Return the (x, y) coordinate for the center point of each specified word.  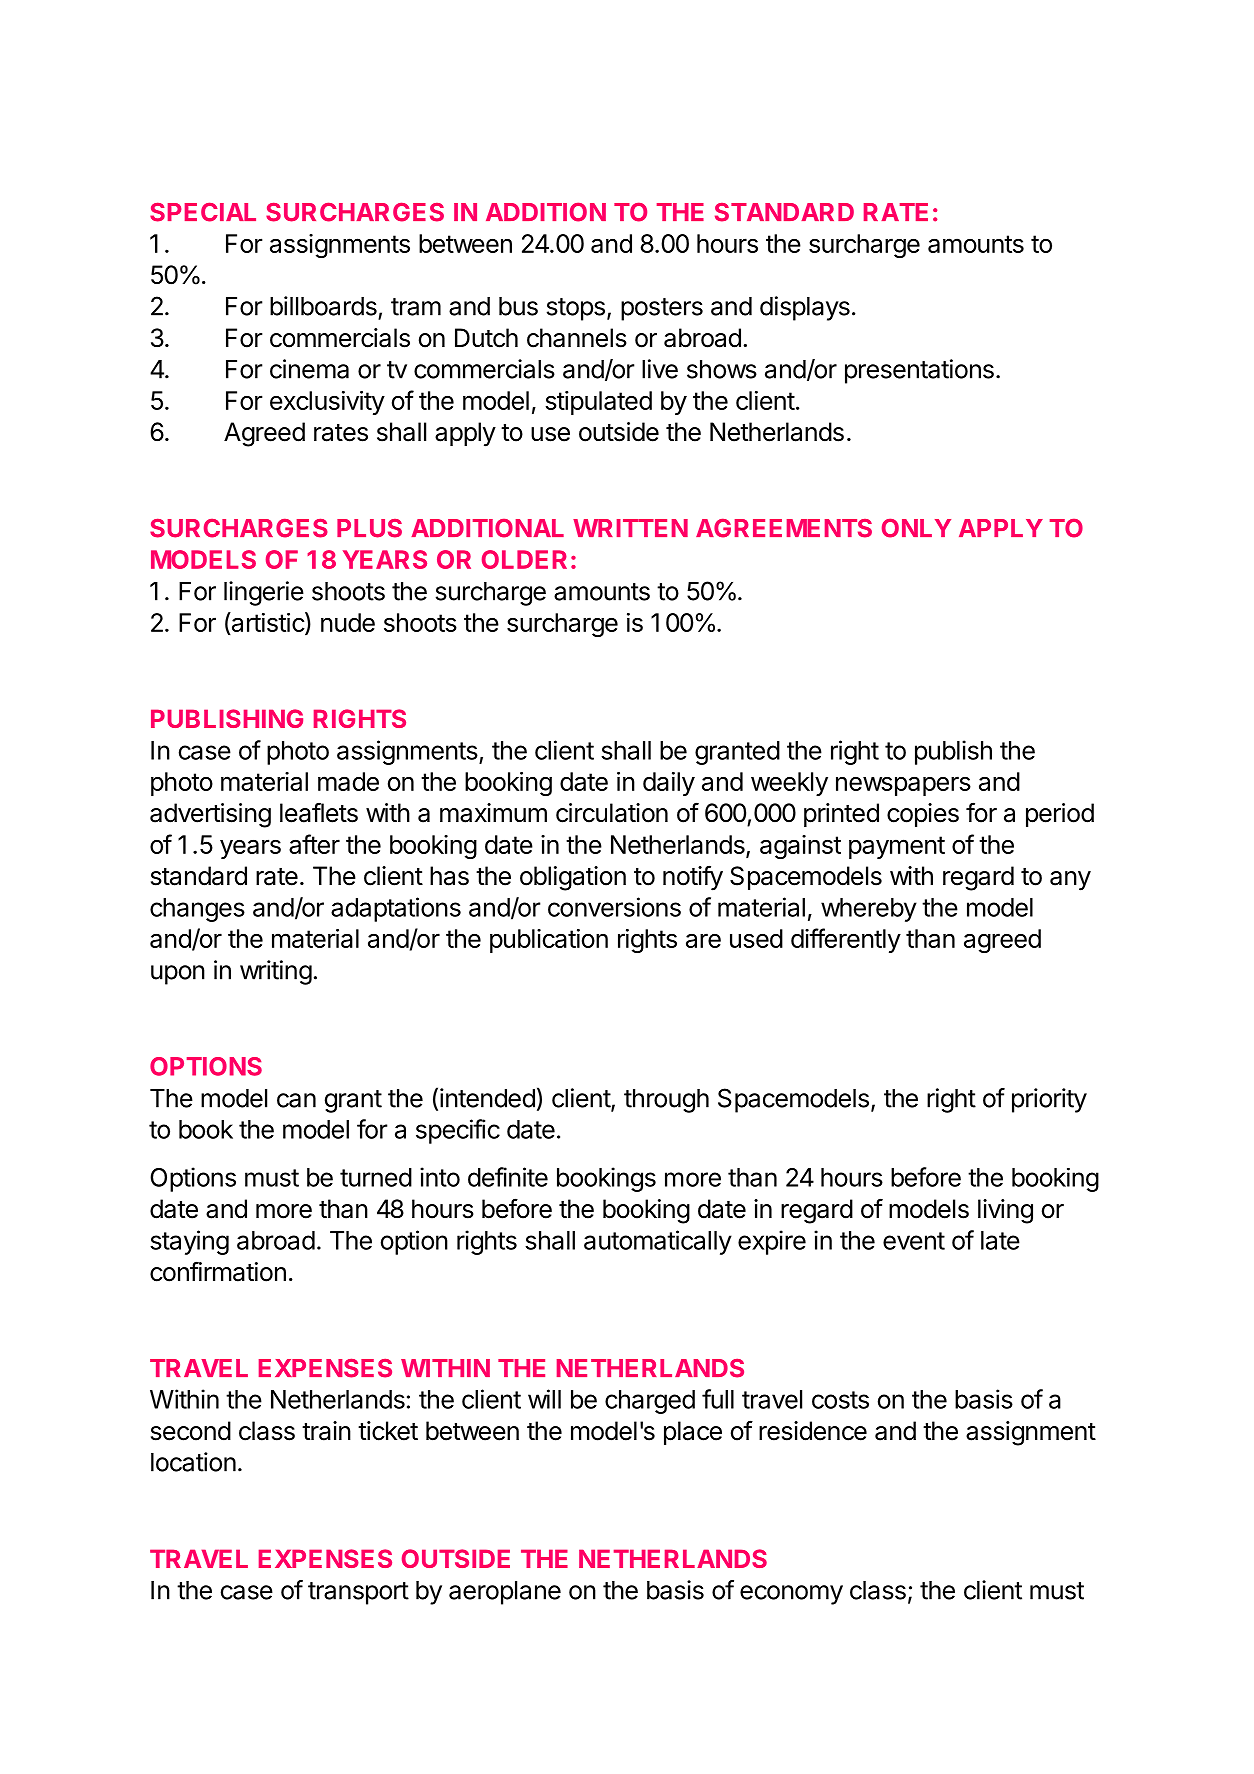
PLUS (369, 528)
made (348, 781)
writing (276, 972)
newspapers (903, 786)
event (914, 1241)
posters (662, 309)
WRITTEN (630, 528)
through (666, 1101)
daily (669, 784)
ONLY (916, 528)
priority (1049, 1100)
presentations (919, 371)
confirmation (218, 1271)
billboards (323, 306)
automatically (658, 1242)
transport (358, 1593)
